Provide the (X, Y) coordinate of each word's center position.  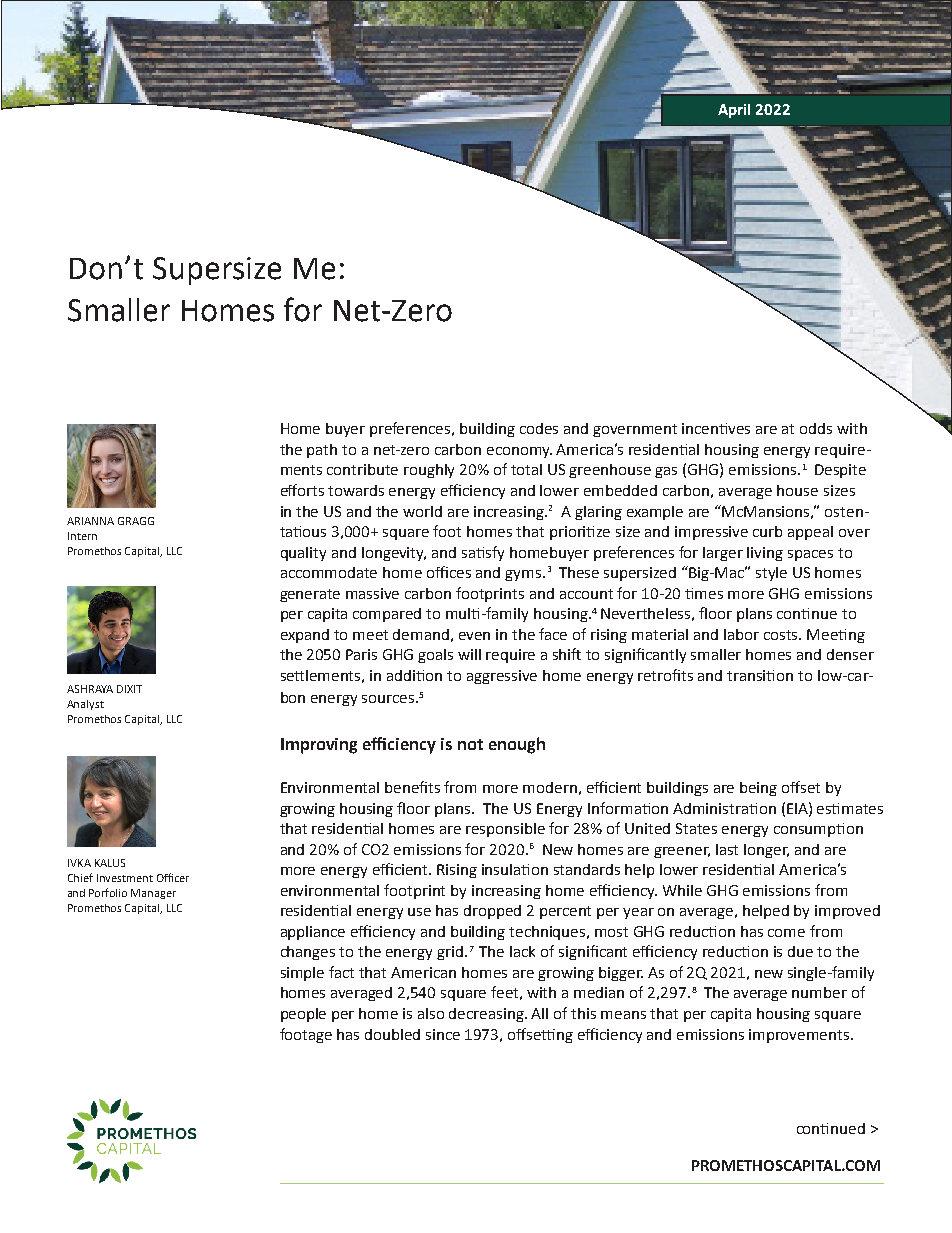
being (758, 789)
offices (449, 572)
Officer (173, 877)
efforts (302, 490)
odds (816, 428)
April (734, 111)
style (771, 574)
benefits (412, 787)
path (322, 451)
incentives (716, 428)
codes (539, 428)
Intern (82, 536)
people (303, 1015)
